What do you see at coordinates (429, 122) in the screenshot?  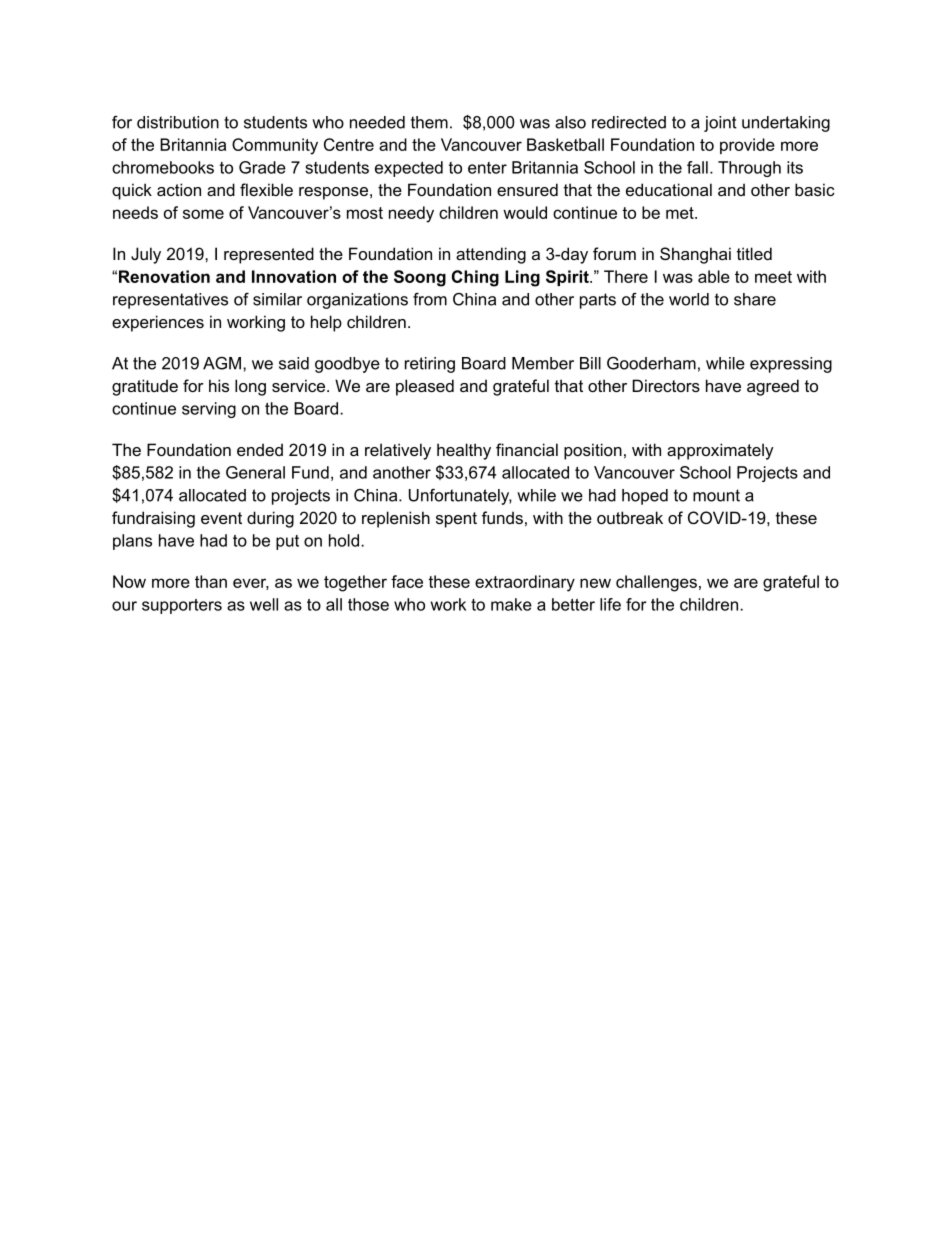 I see `them` at bounding box center [429, 122].
